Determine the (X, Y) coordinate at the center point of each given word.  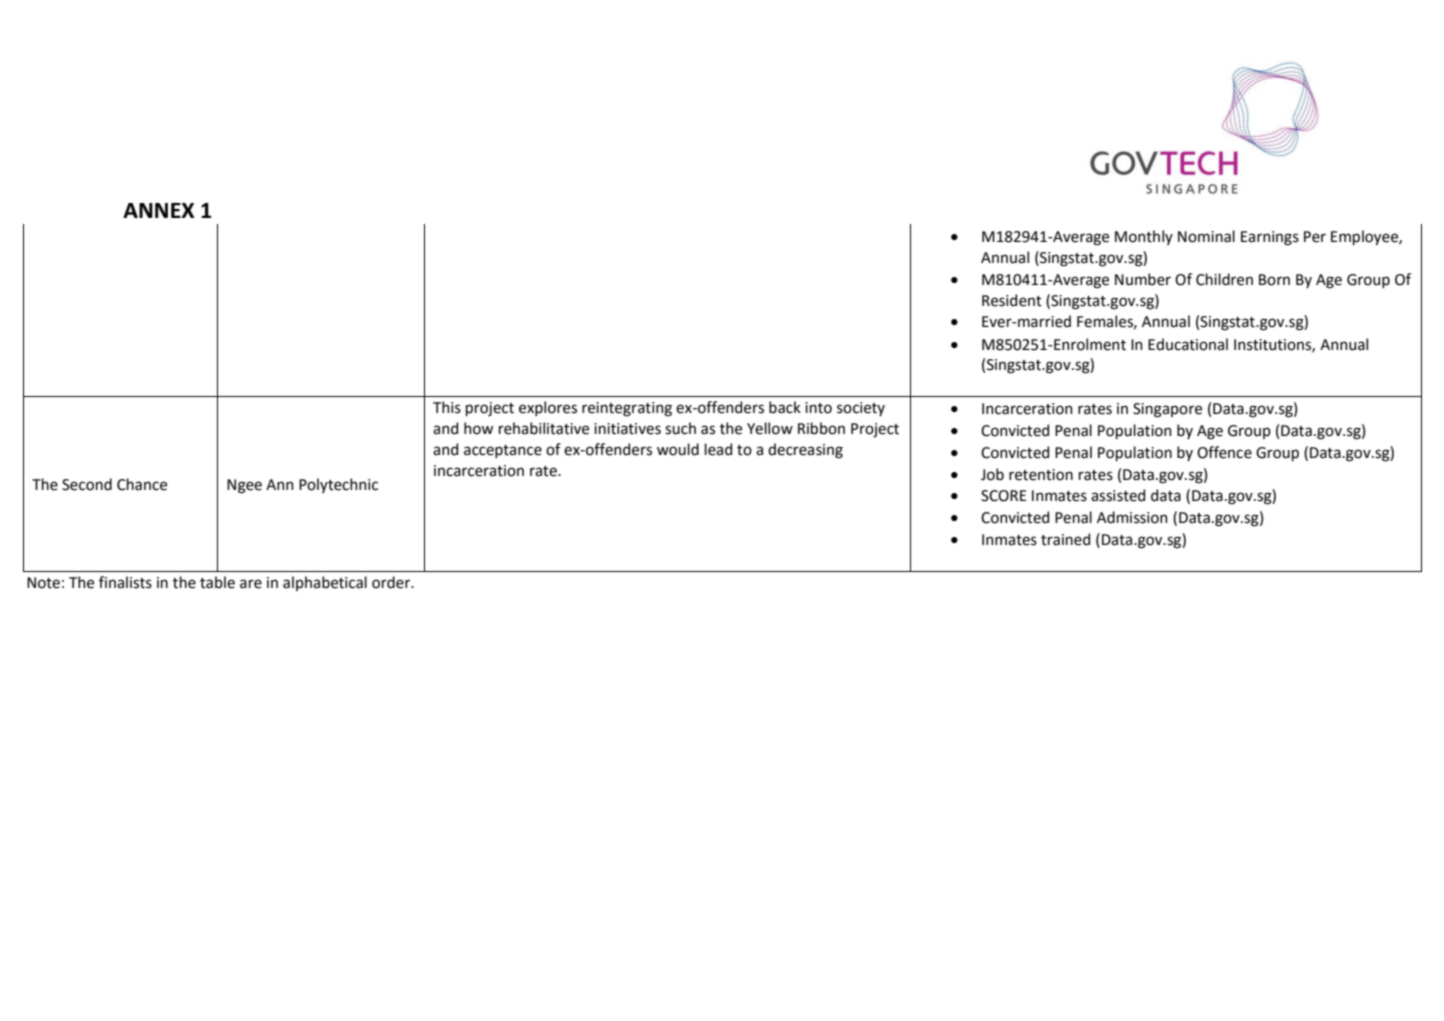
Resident (1012, 300)
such (680, 428)
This (447, 407)
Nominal (1206, 236)
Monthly (1144, 237)
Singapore (1167, 410)
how (478, 428)
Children (1224, 279)
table (217, 582)
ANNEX (158, 210)
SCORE (1004, 496)
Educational (1188, 344)
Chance (142, 484)
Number (1143, 279)
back (785, 407)
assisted (1118, 495)
